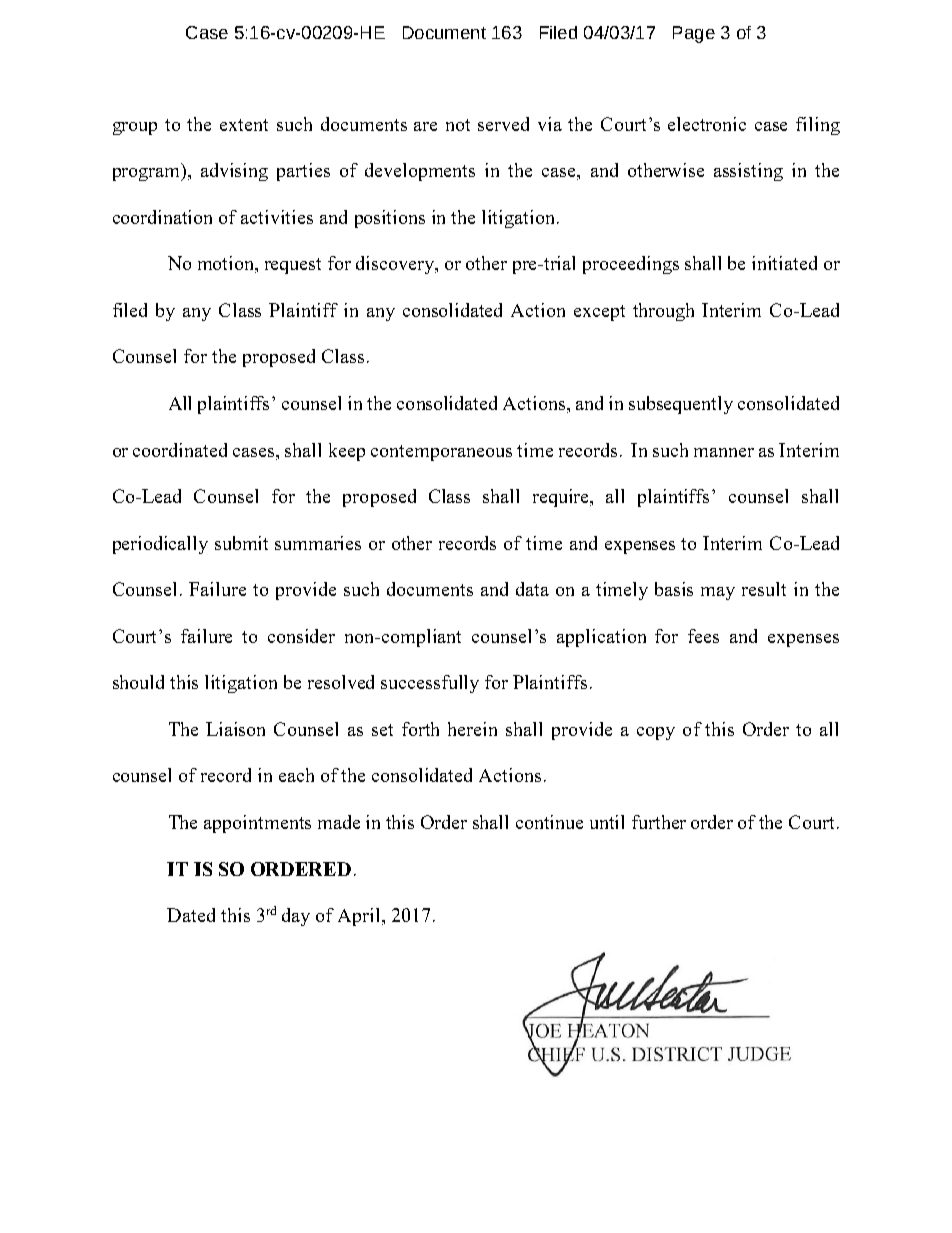 This page has height=1233, width=952. I want to click on discovery, so click(396, 265).
